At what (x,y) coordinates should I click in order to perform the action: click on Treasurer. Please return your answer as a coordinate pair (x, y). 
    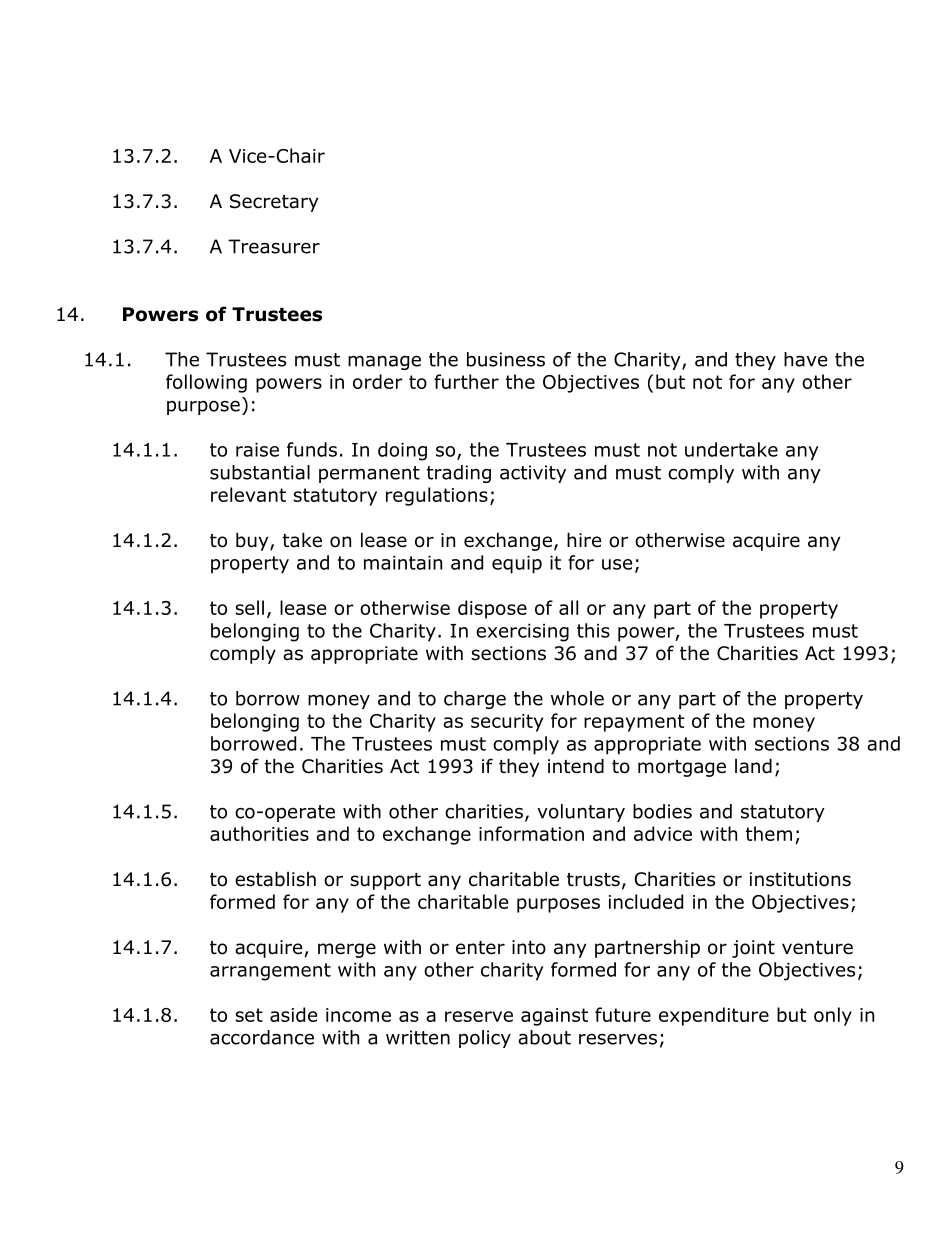
    Looking at the image, I should click on (274, 246).
